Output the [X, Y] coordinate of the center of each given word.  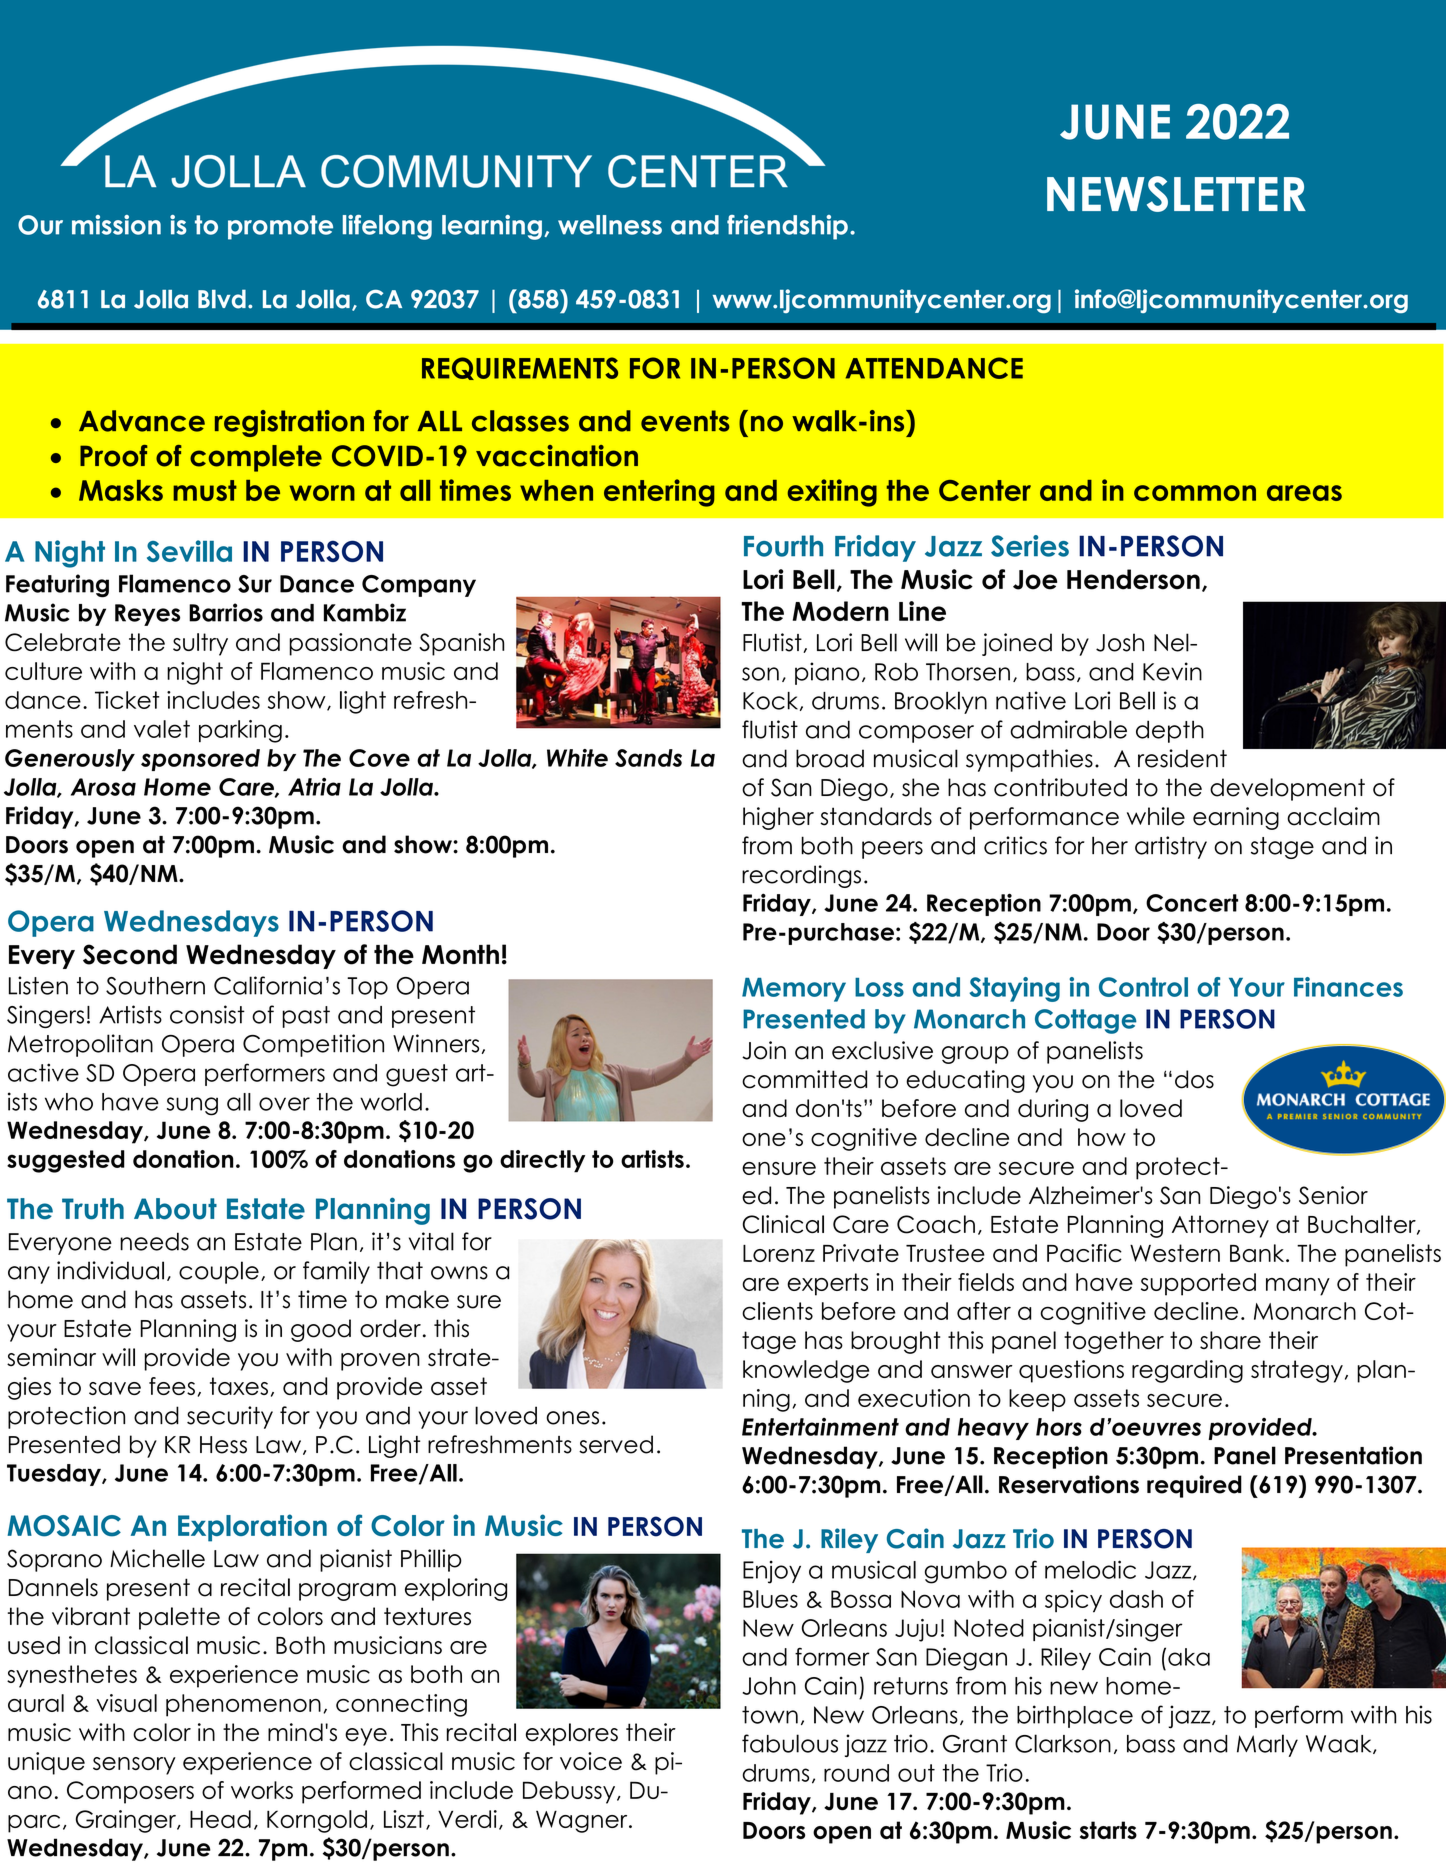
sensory [134, 1766]
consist [207, 1014]
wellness [610, 225]
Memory [794, 990]
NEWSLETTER [1176, 194]
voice [591, 1761]
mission [116, 225]
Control [1143, 987]
